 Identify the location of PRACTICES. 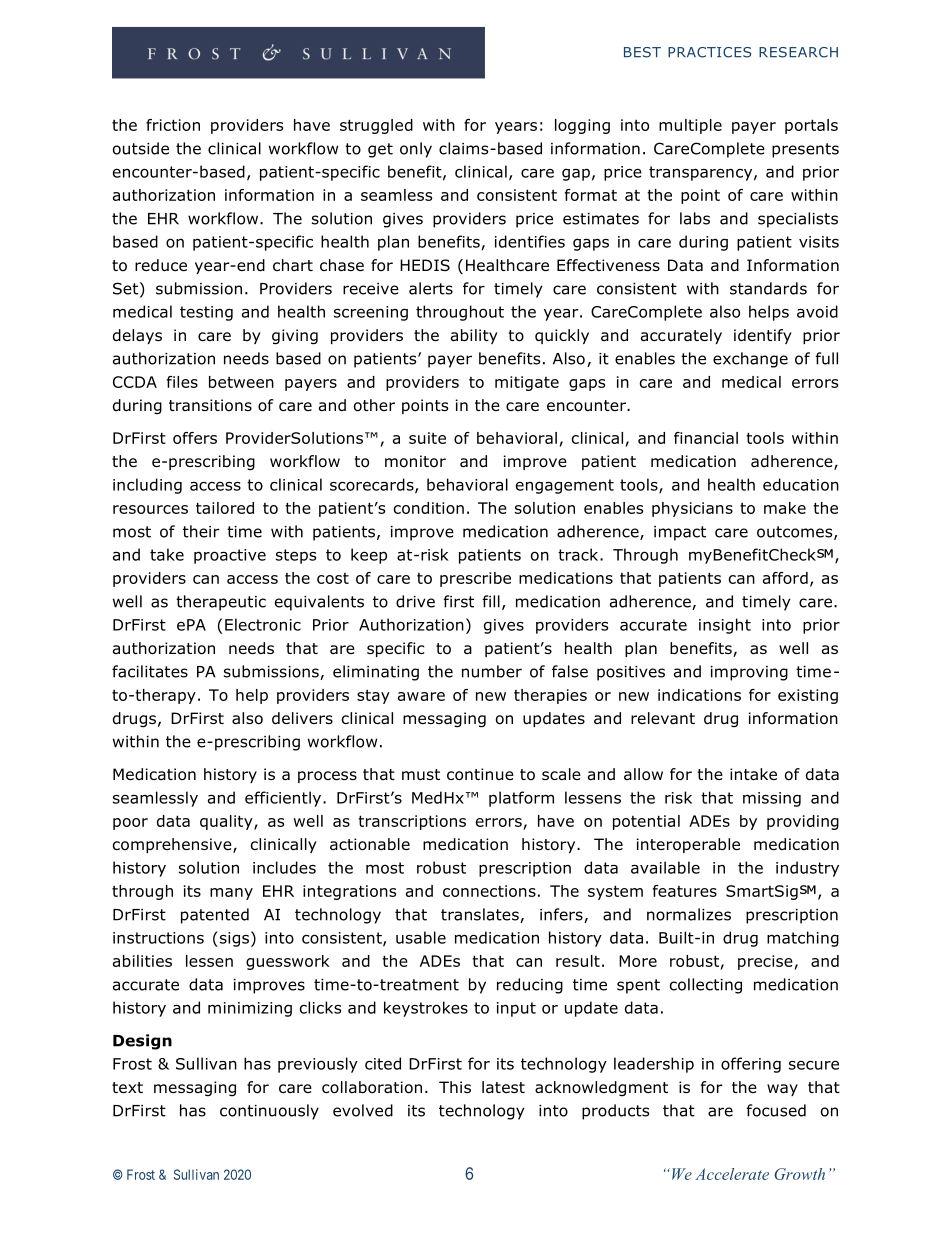
(709, 52).
